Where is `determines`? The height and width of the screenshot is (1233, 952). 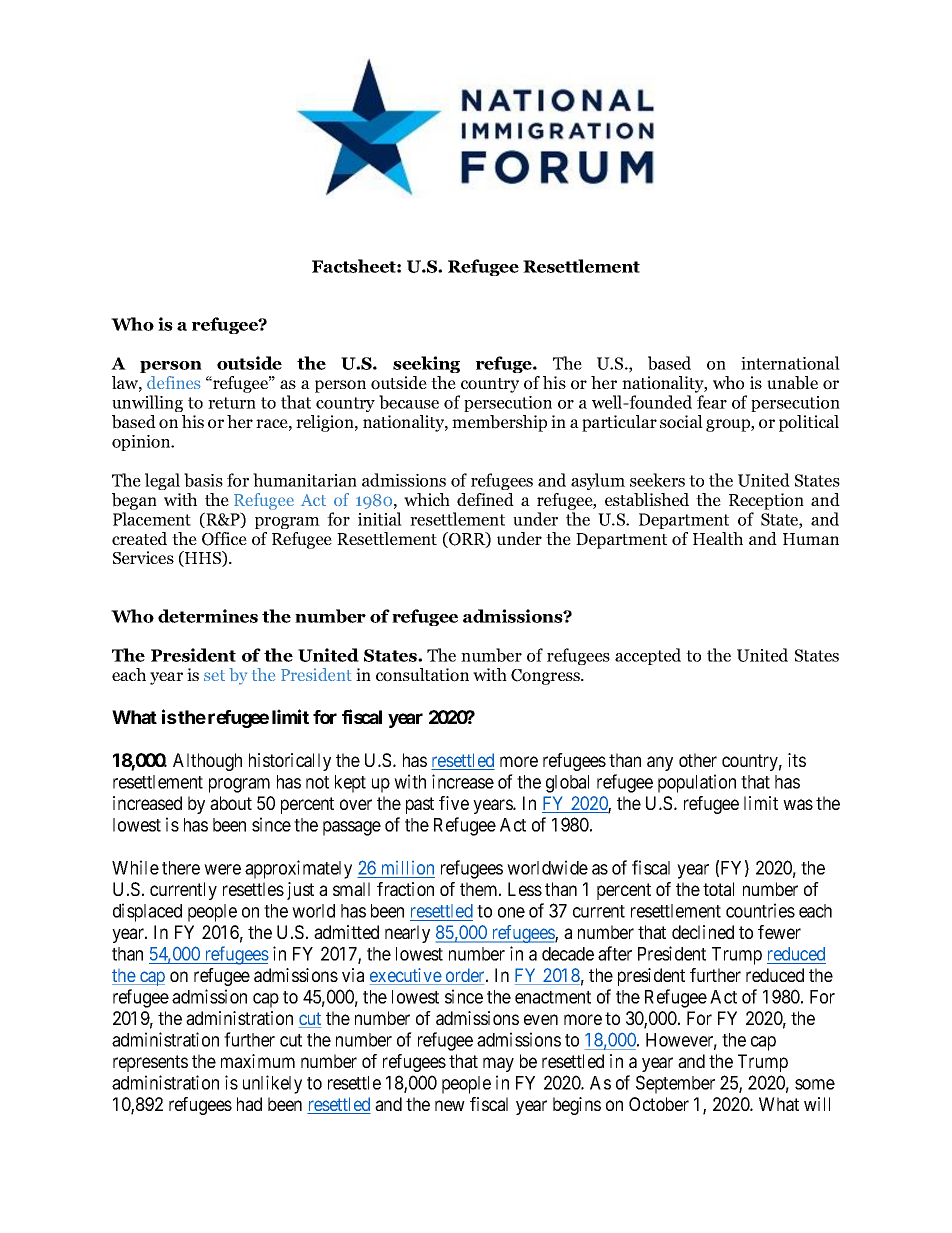
determines is located at coordinates (208, 616).
